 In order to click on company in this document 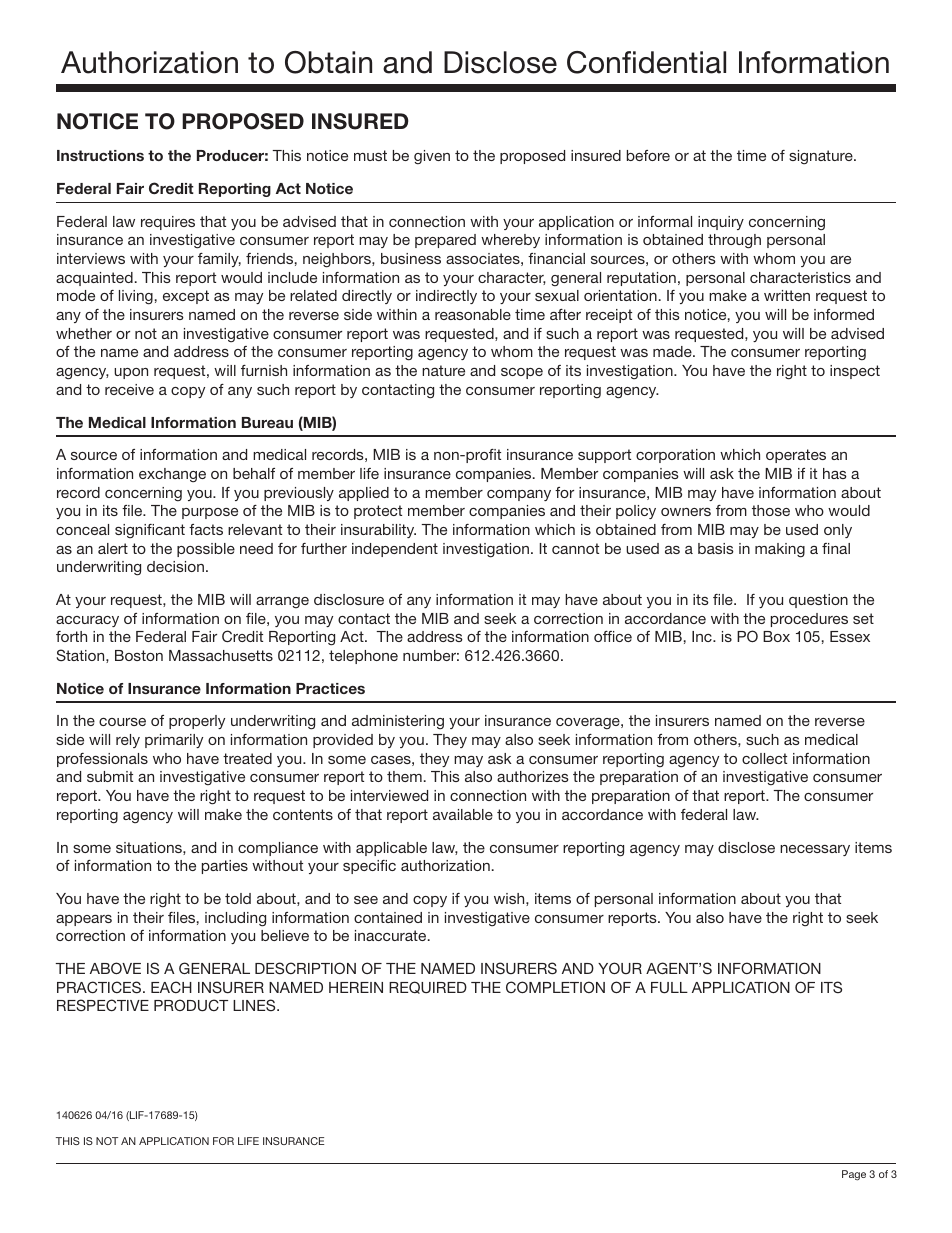, I will do `click(519, 495)`.
